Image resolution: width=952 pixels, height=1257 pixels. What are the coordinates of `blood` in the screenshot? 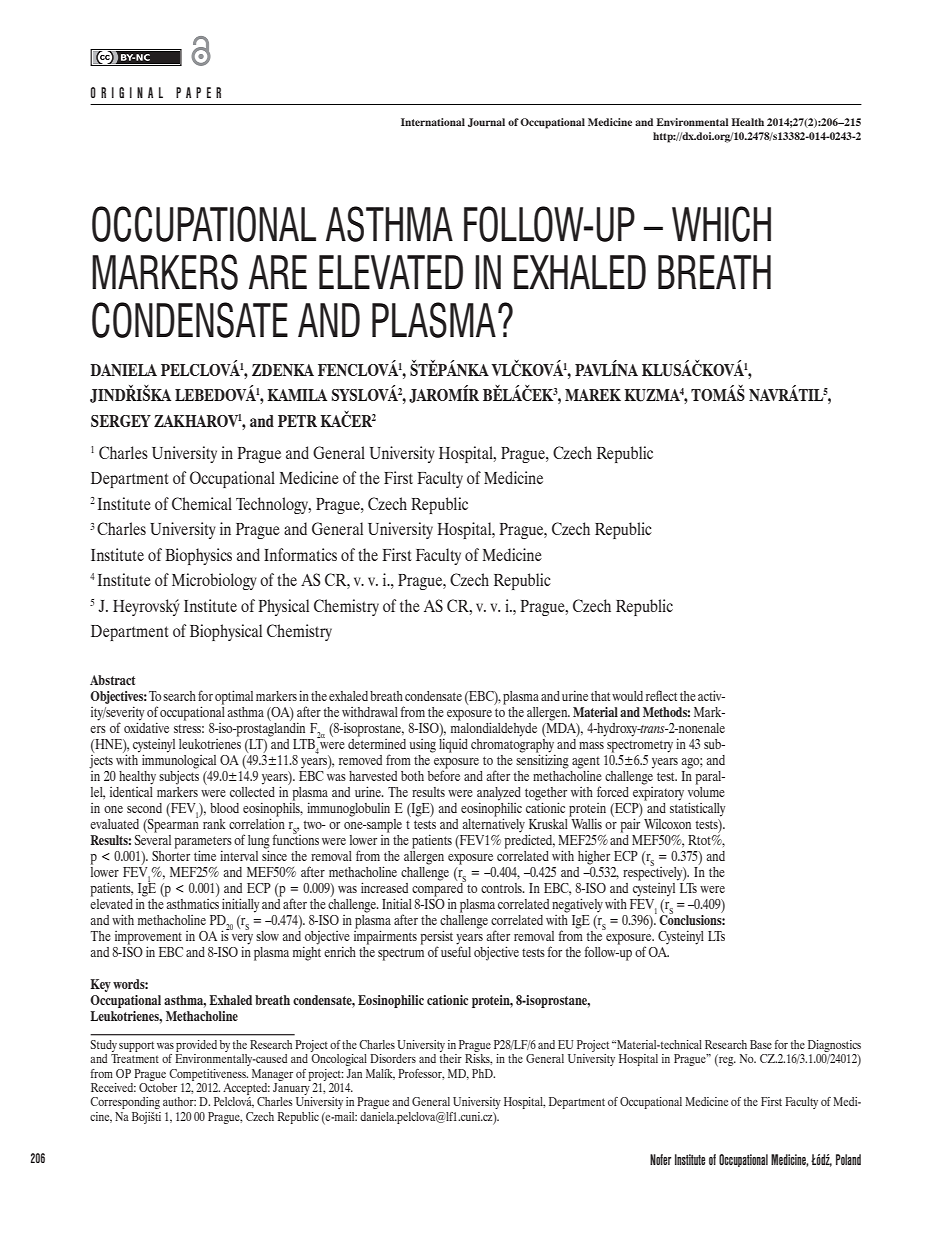 It's located at (224, 808).
